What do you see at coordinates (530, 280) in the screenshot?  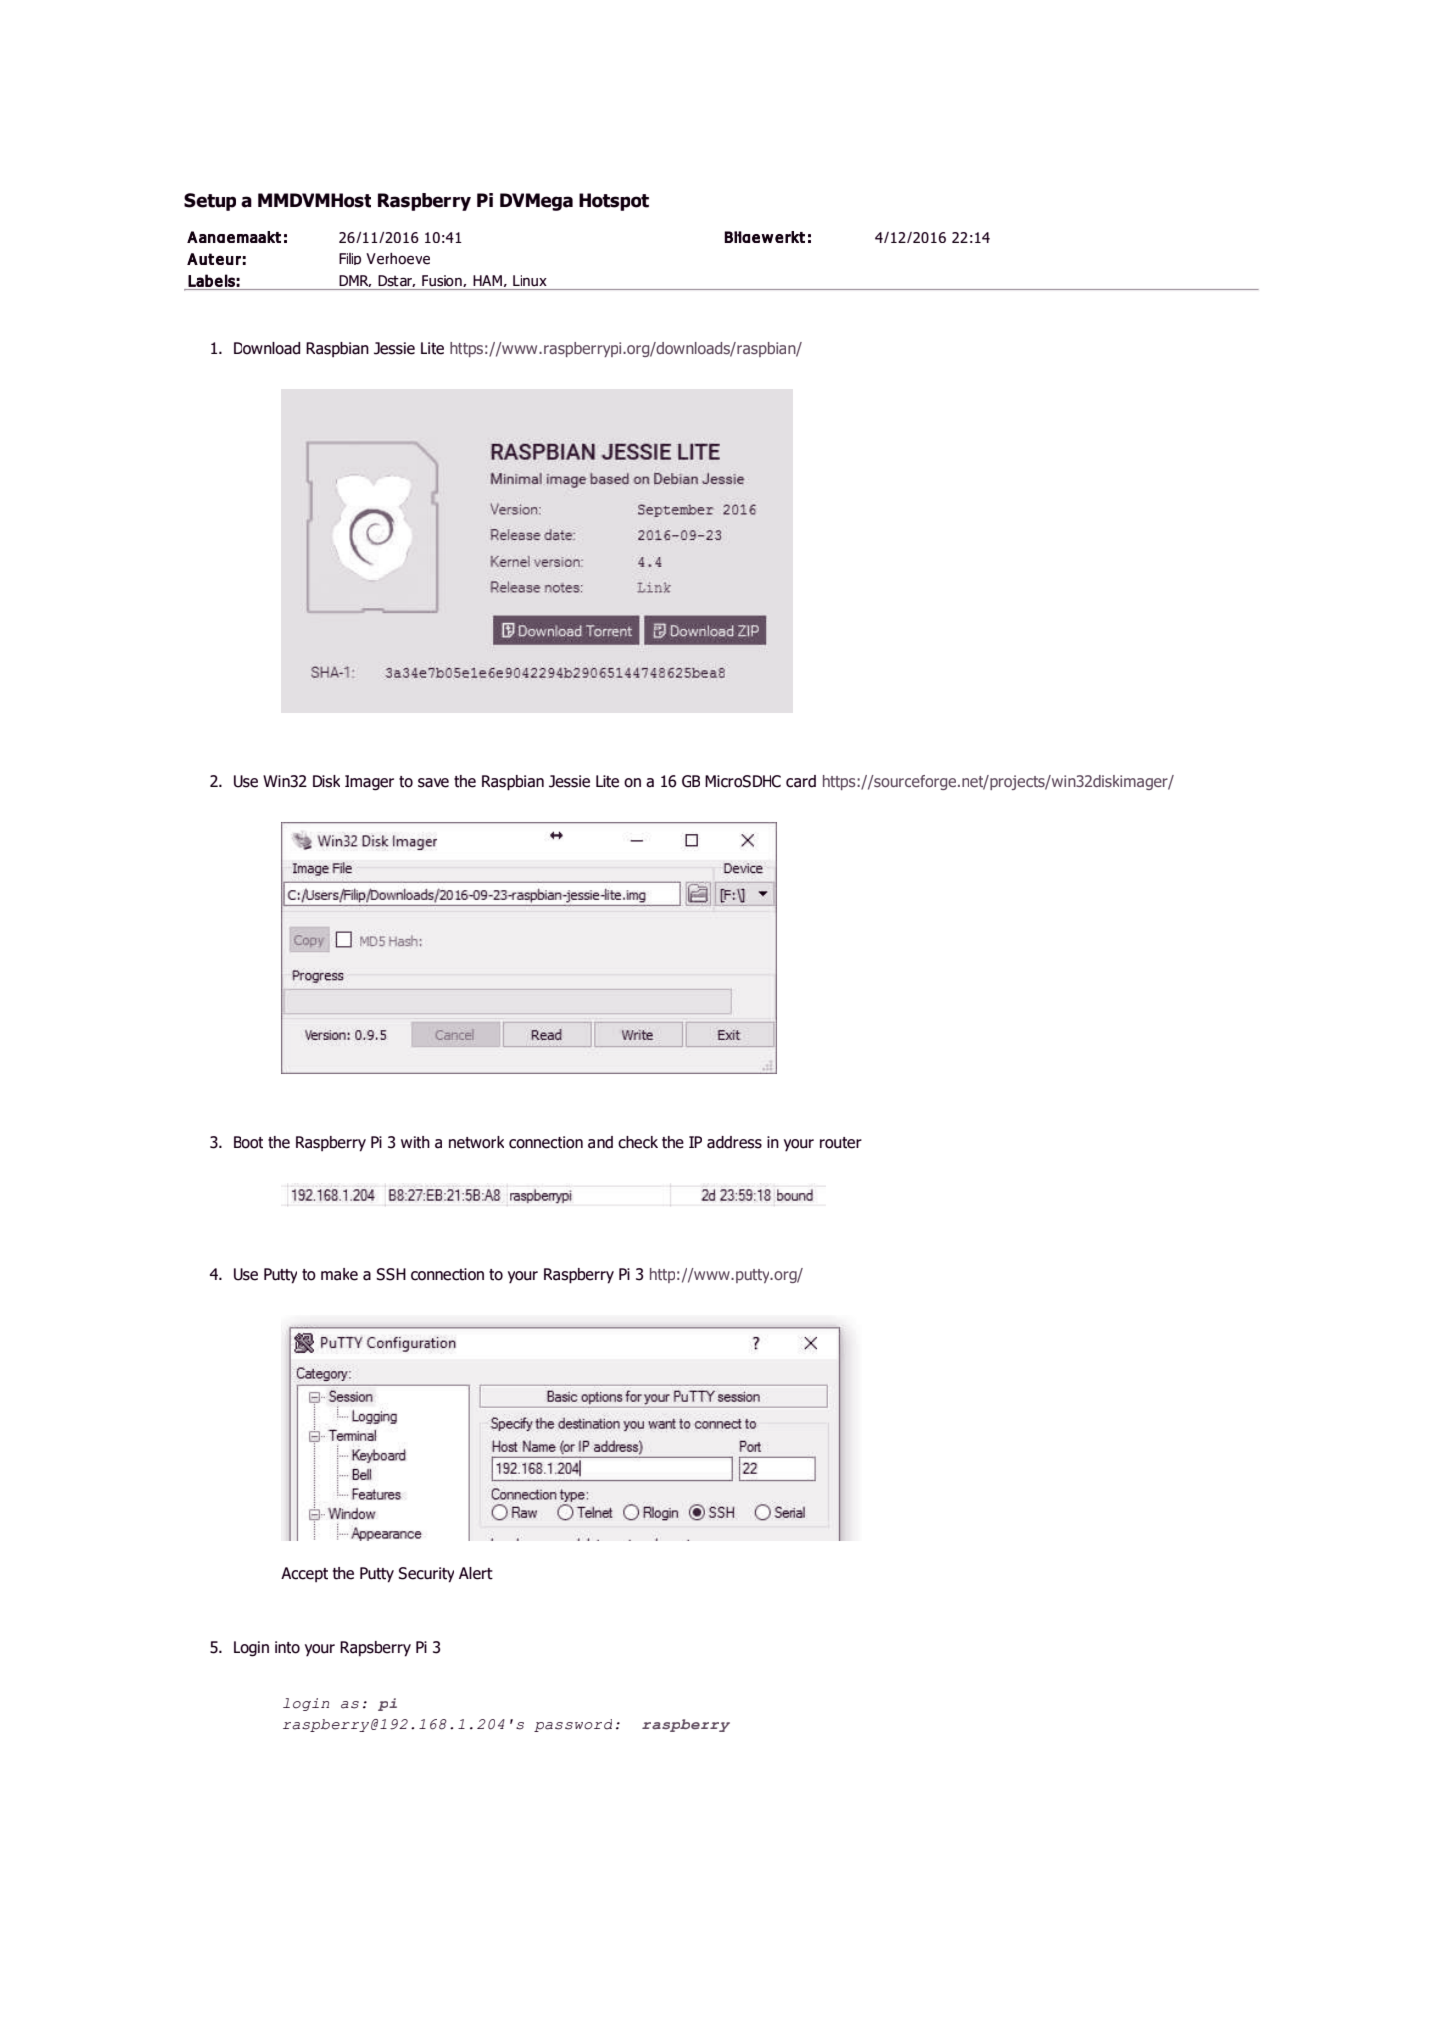 I see `Linux` at bounding box center [530, 280].
